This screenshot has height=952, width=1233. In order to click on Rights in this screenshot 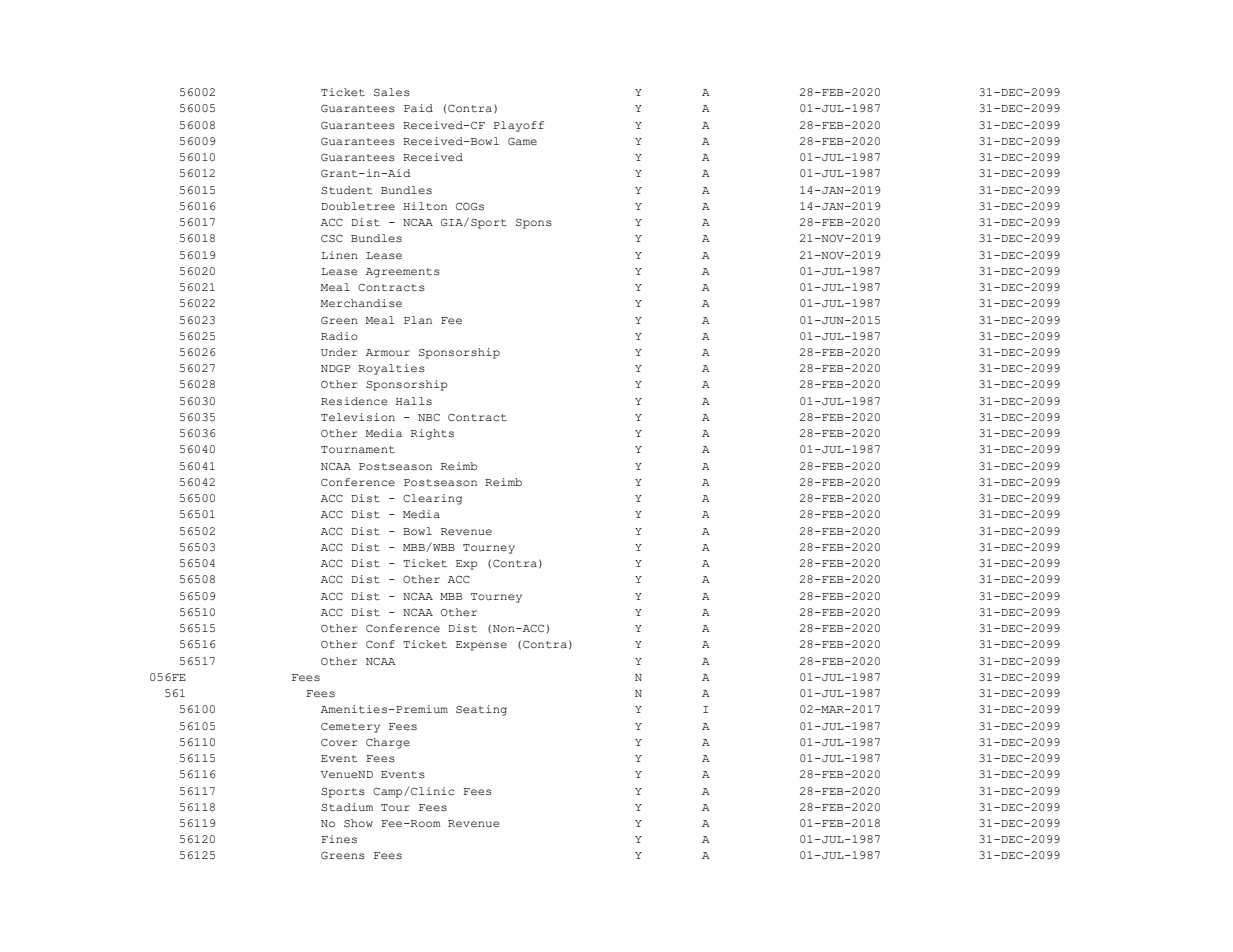, I will do `click(432, 434)`.
